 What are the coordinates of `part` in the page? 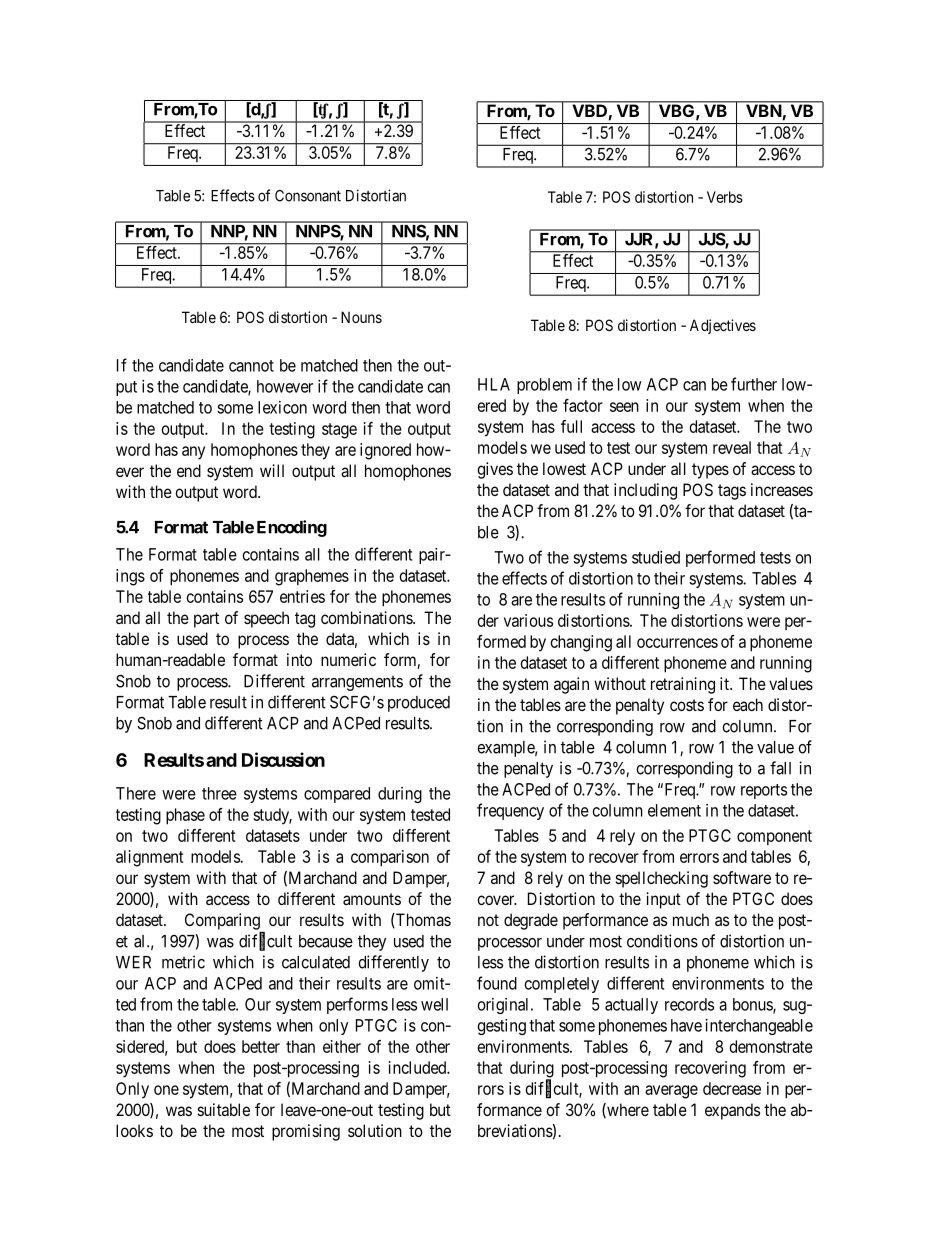 It's located at (206, 620).
